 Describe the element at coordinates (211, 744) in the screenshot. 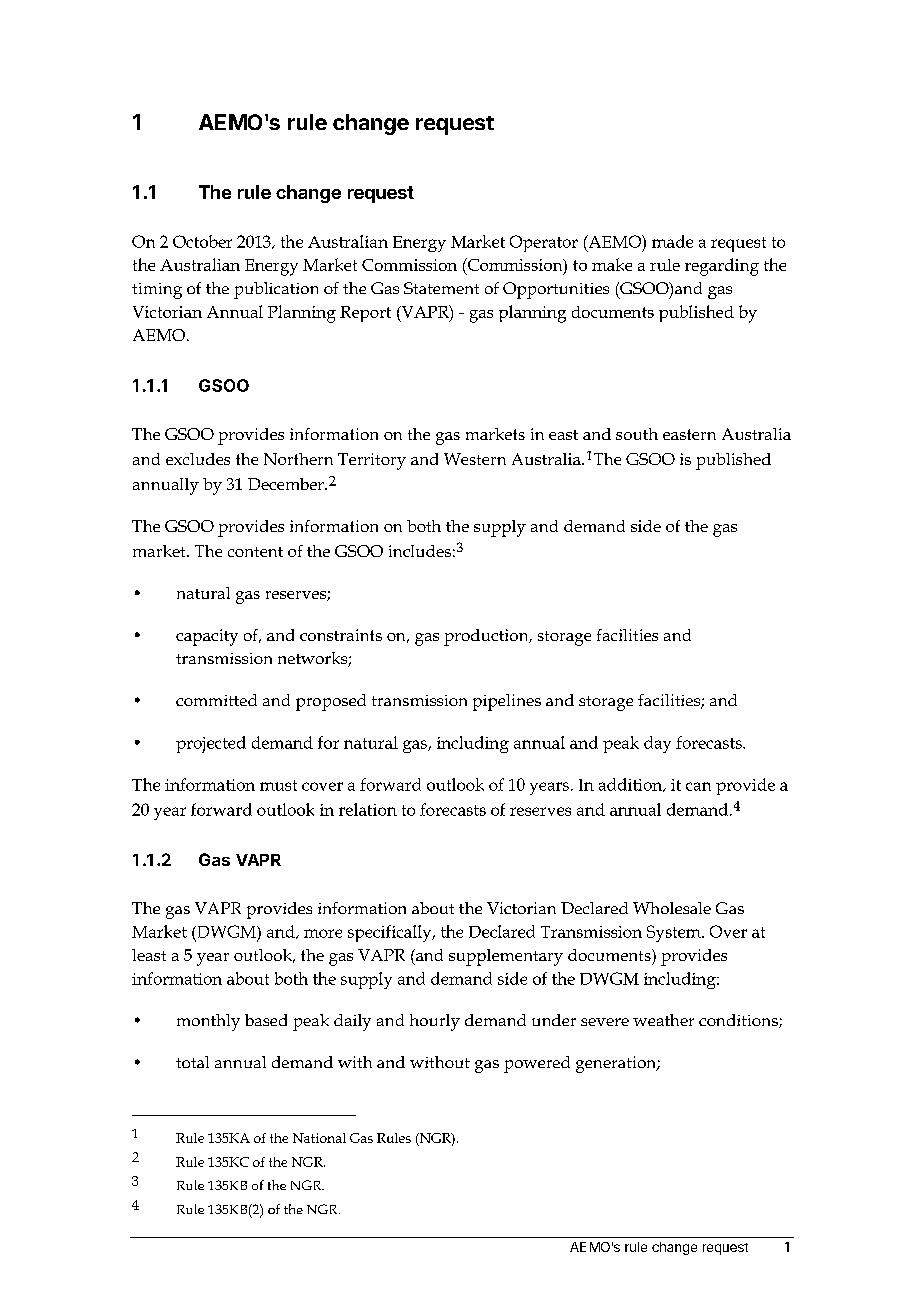

I see `projected` at that location.
